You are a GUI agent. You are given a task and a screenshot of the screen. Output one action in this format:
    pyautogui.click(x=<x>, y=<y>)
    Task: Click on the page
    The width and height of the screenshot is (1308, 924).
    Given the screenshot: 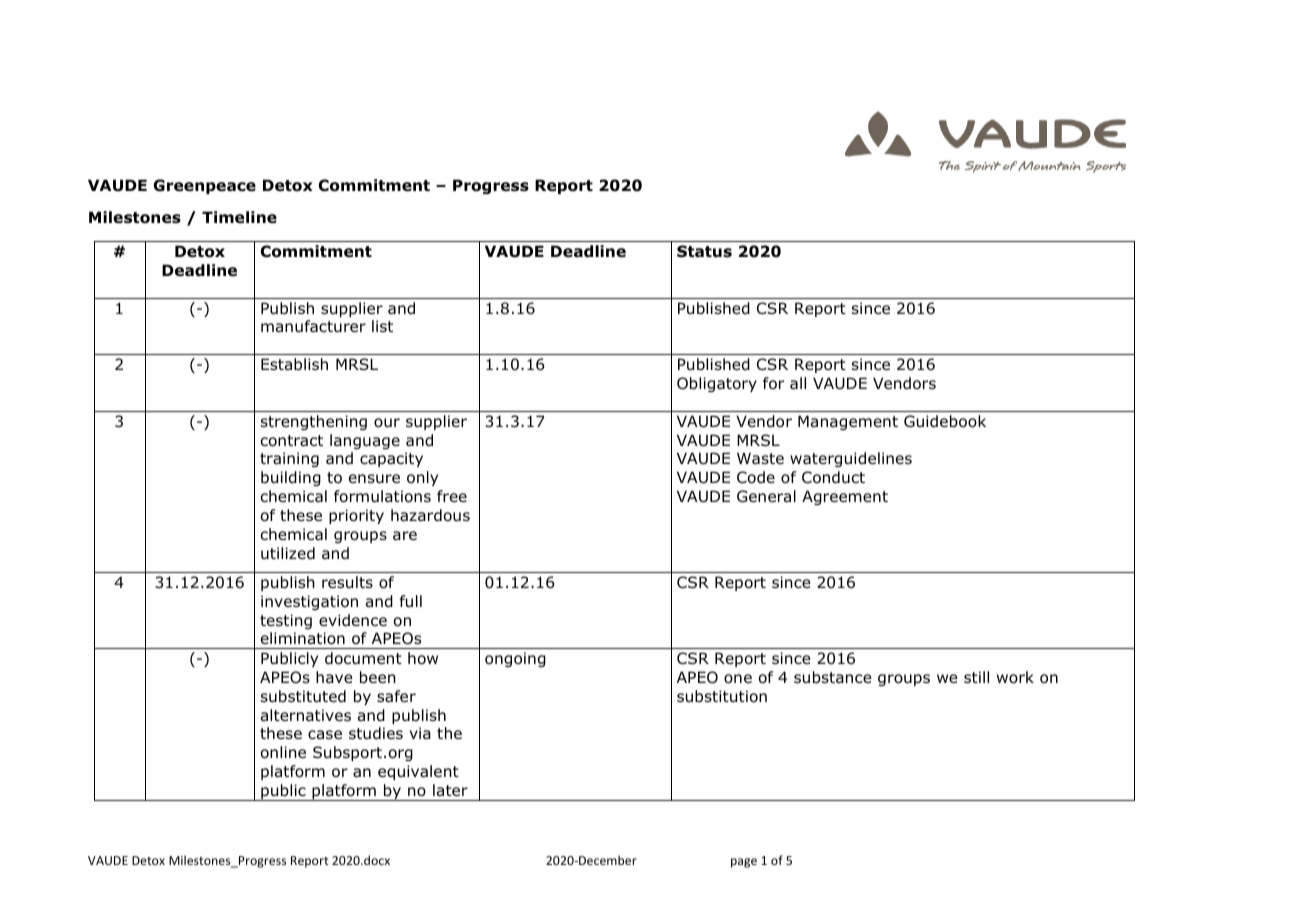 What is the action you would take?
    pyautogui.click(x=744, y=863)
